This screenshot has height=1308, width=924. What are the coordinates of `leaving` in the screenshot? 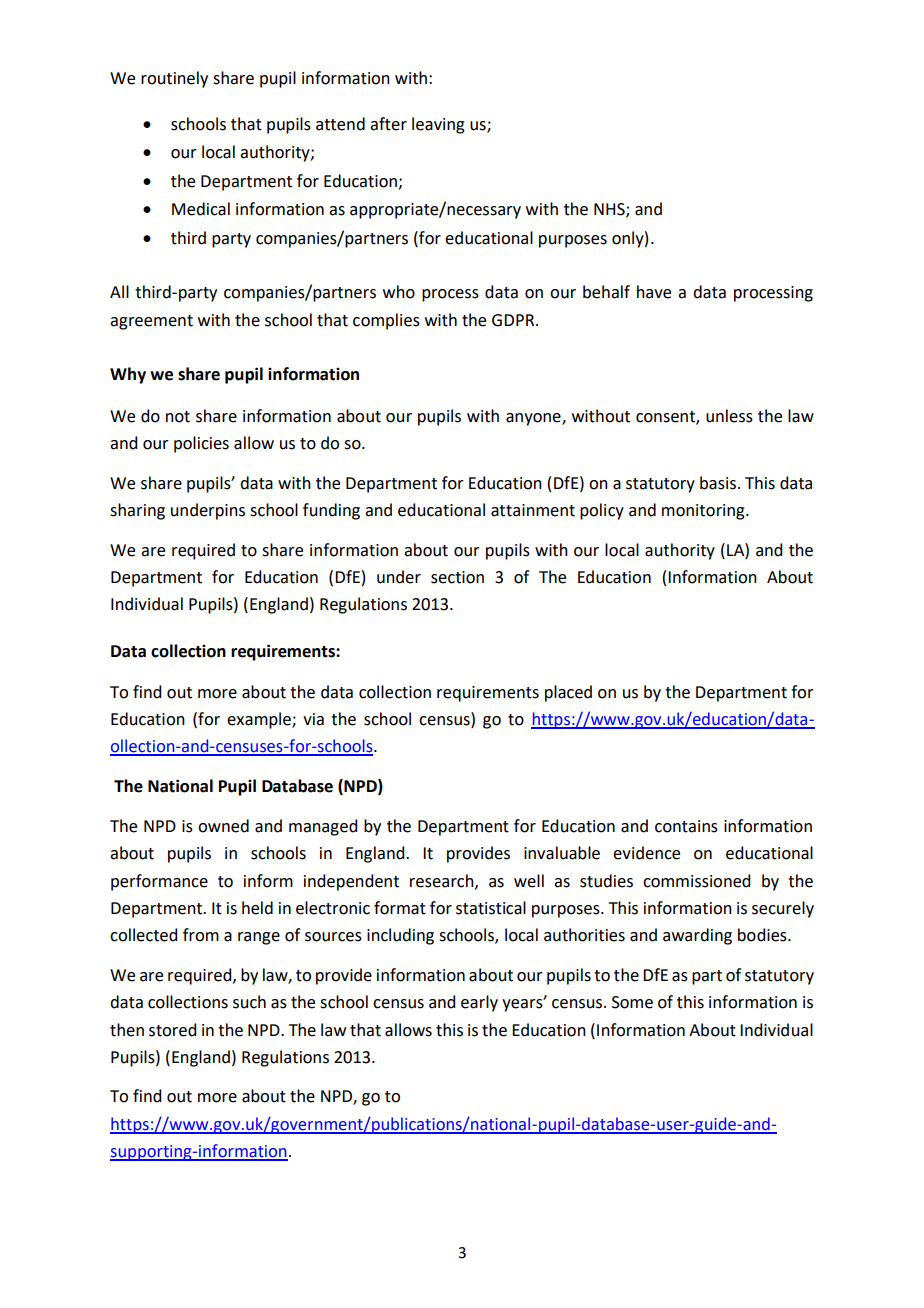 It's located at (438, 125).
